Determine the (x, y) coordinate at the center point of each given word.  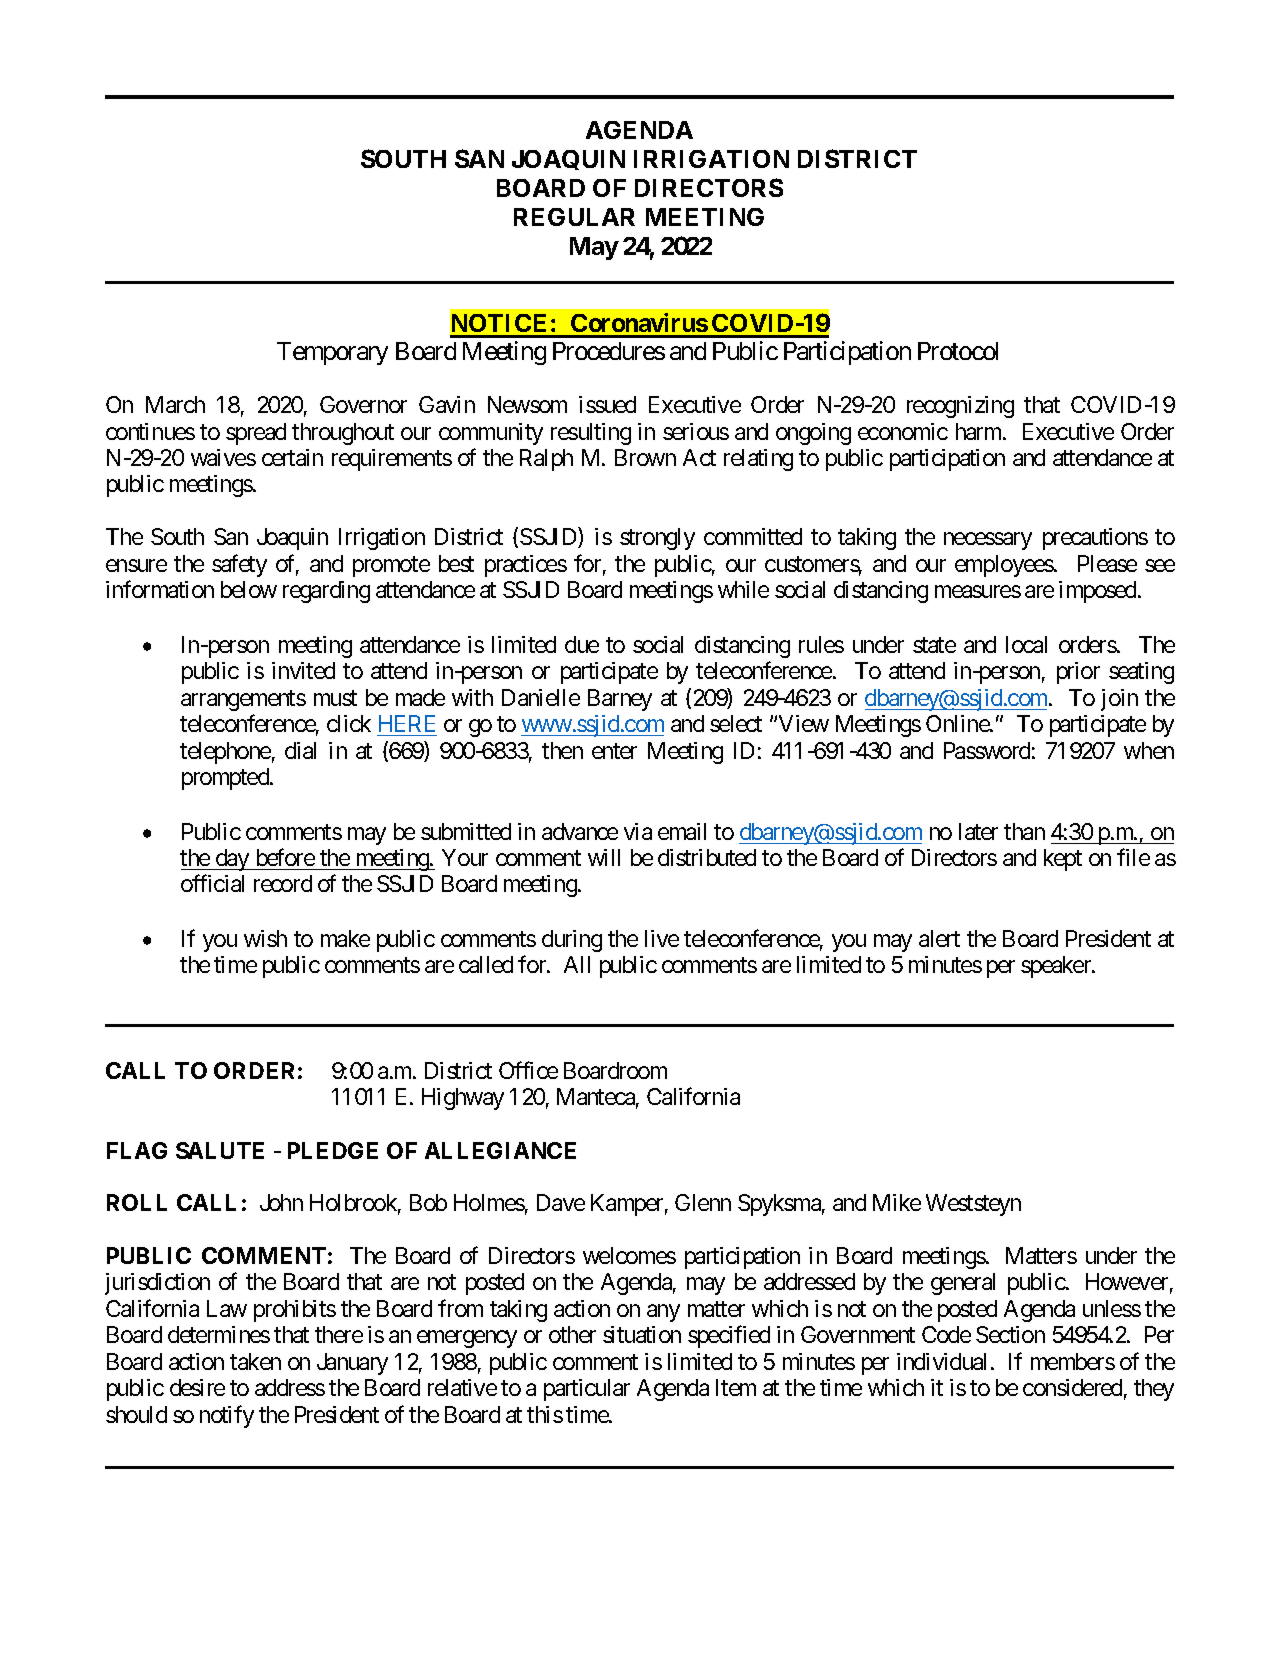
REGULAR (574, 217)
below (249, 589)
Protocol (958, 351)
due (582, 644)
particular (587, 1390)
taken (255, 1361)
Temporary (332, 353)
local (1026, 644)
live (662, 938)
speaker (1057, 967)
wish (265, 938)
